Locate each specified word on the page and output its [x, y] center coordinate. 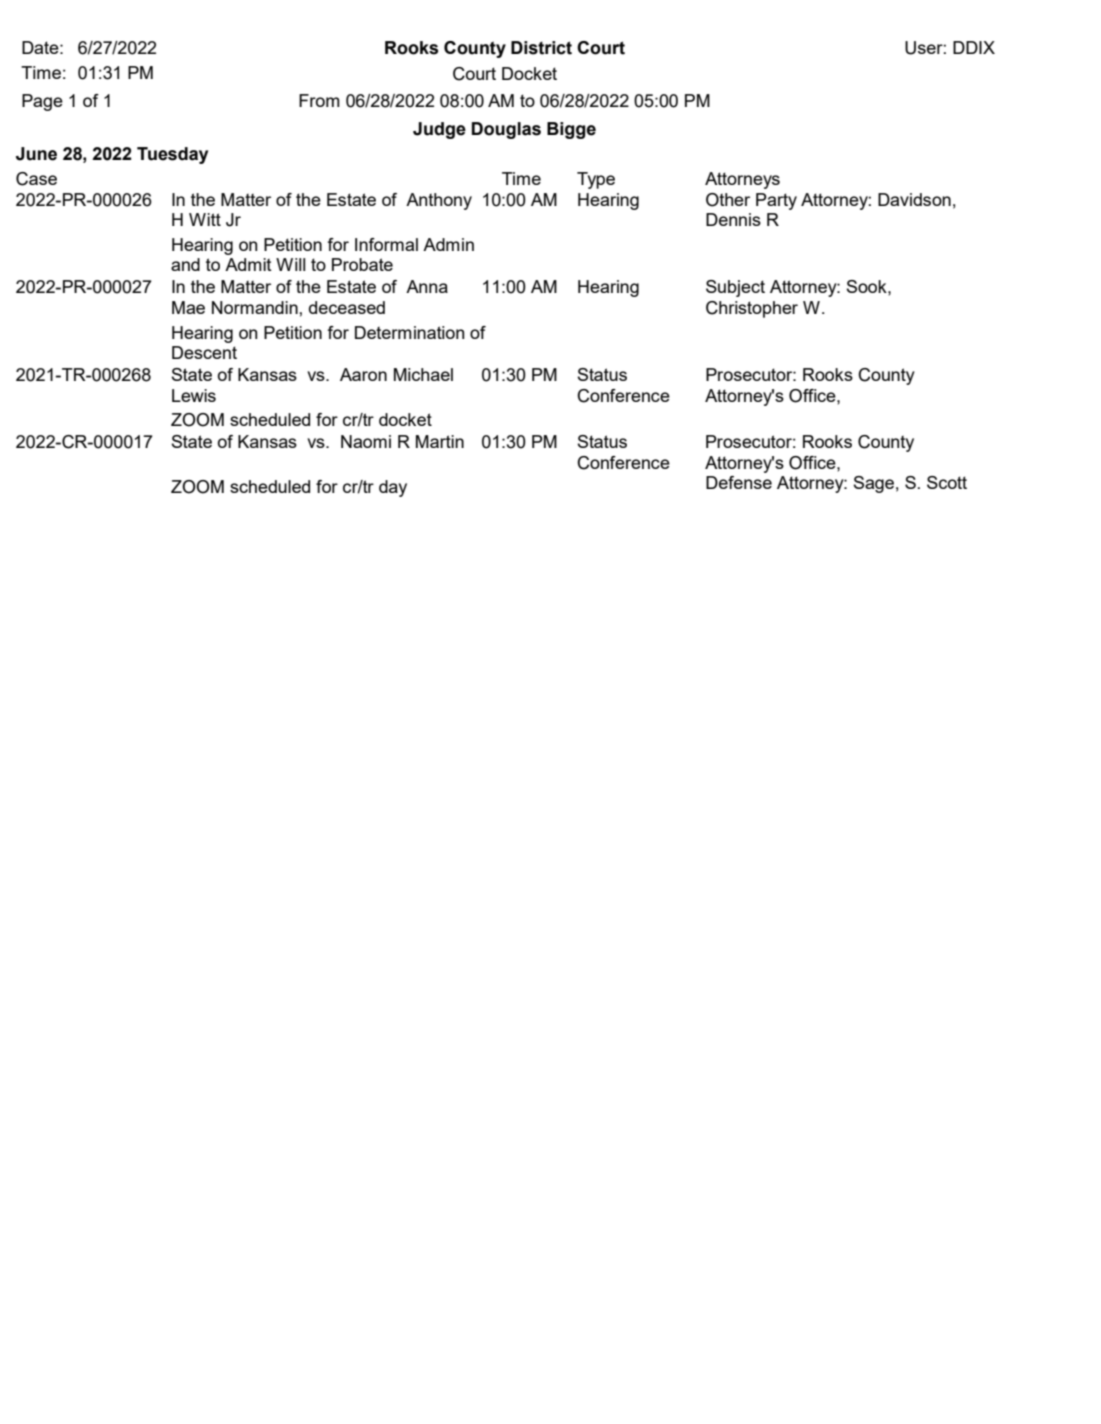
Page [42, 102]
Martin [440, 441]
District [541, 48]
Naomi [366, 441]
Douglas [506, 130]
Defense [739, 482]
